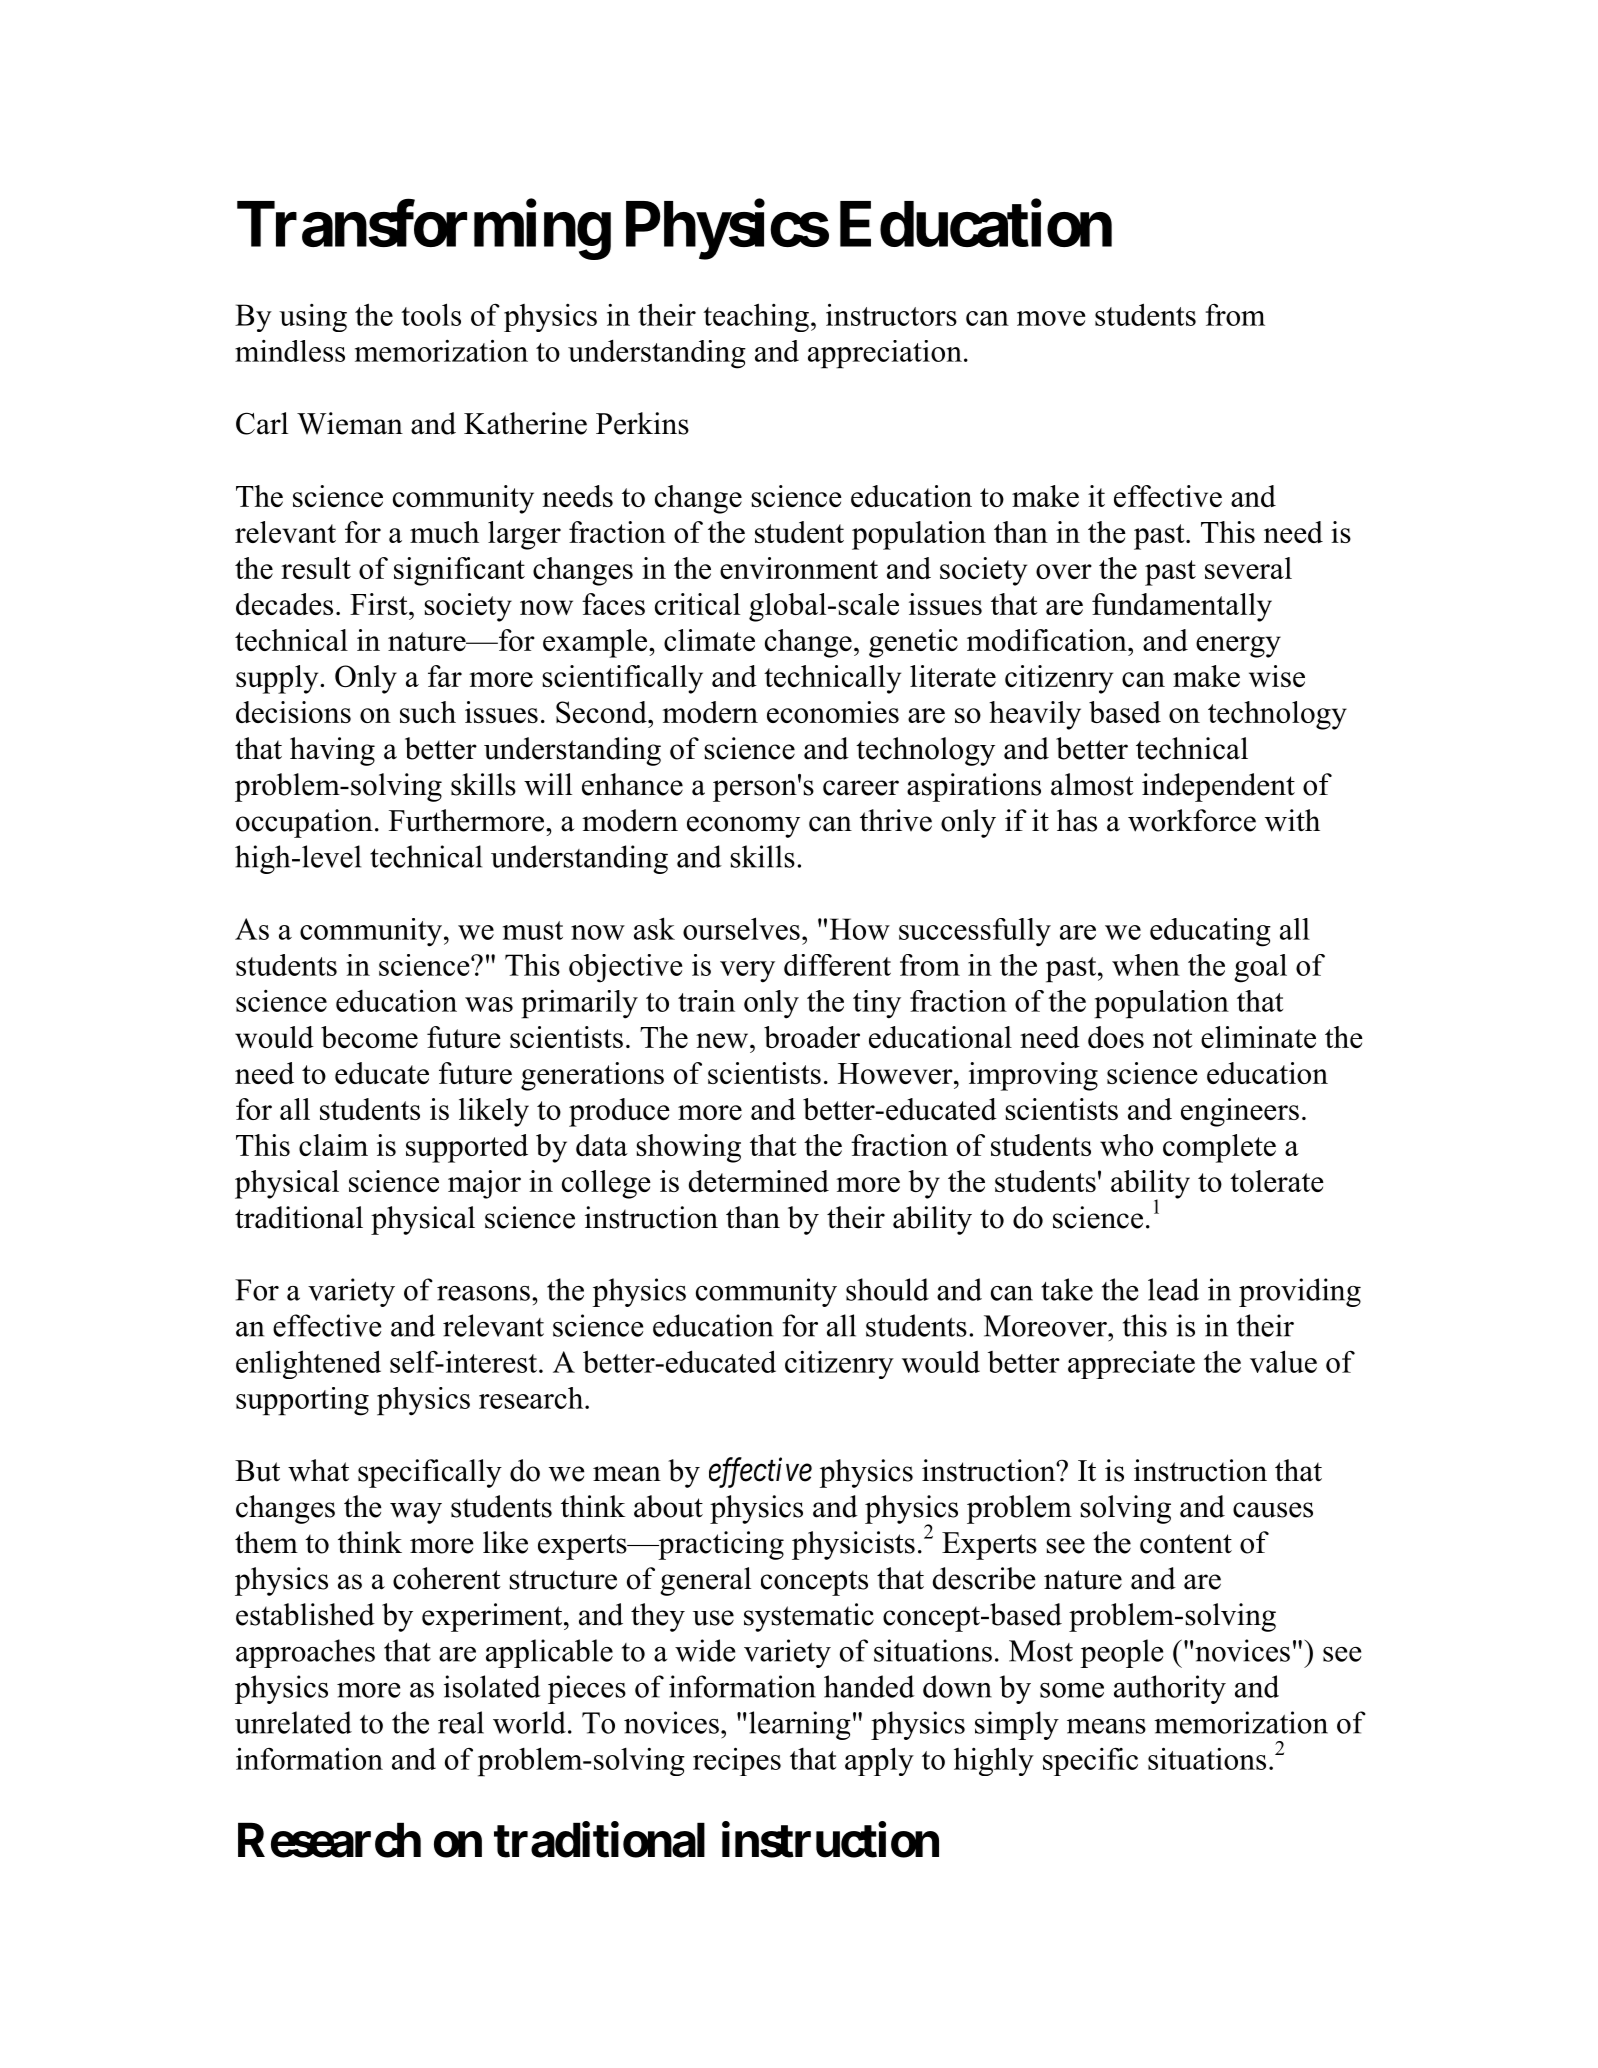  What do you see at coordinates (756, 317) in the screenshot?
I see `teaching` at bounding box center [756, 317].
